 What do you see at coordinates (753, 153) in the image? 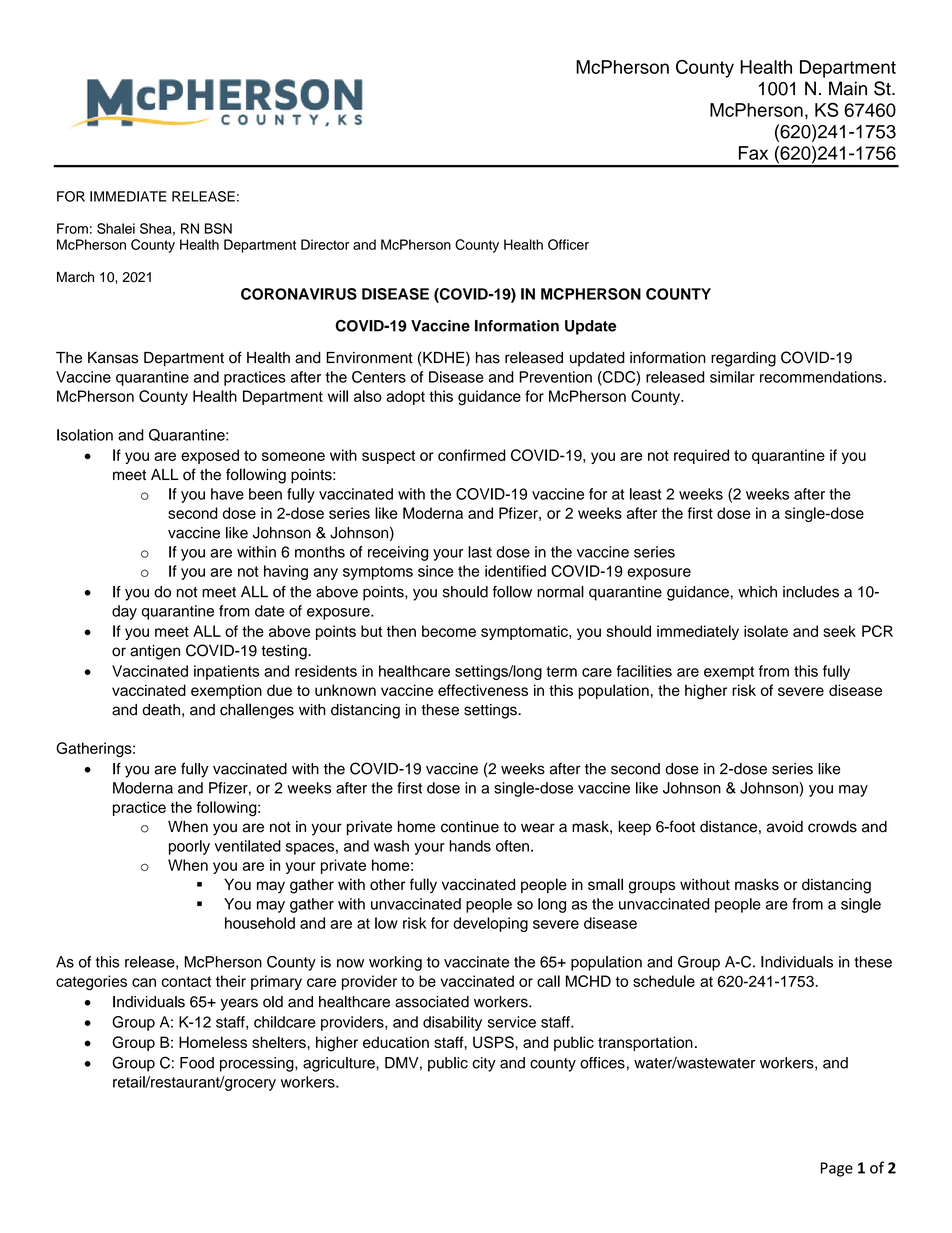
I see `Fax` at bounding box center [753, 153].
